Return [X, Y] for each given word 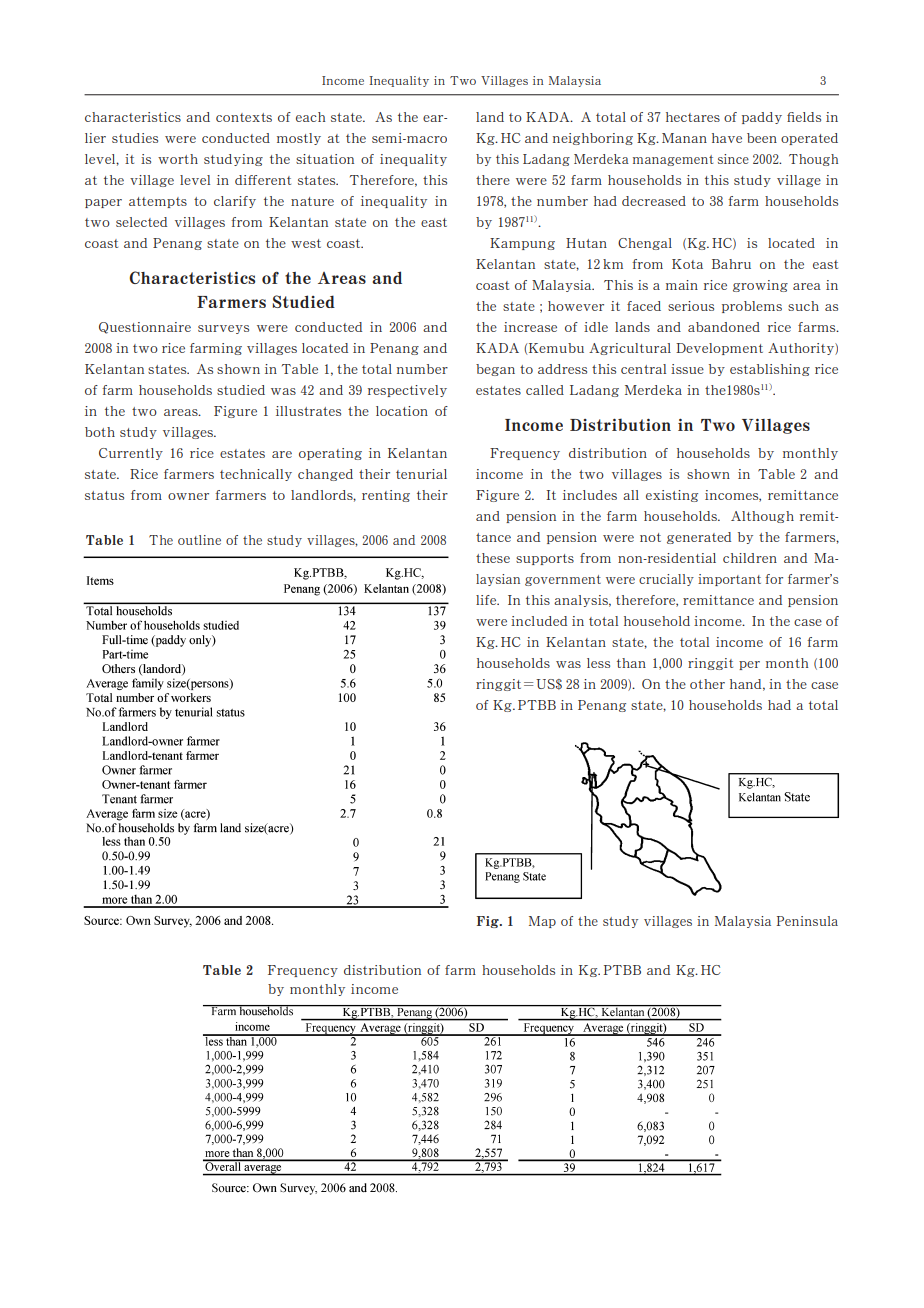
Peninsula [807, 921]
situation [325, 159]
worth [178, 159]
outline [199, 540]
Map [542, 922]
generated [699, 538]
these [493, 558]
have [727, 138]
